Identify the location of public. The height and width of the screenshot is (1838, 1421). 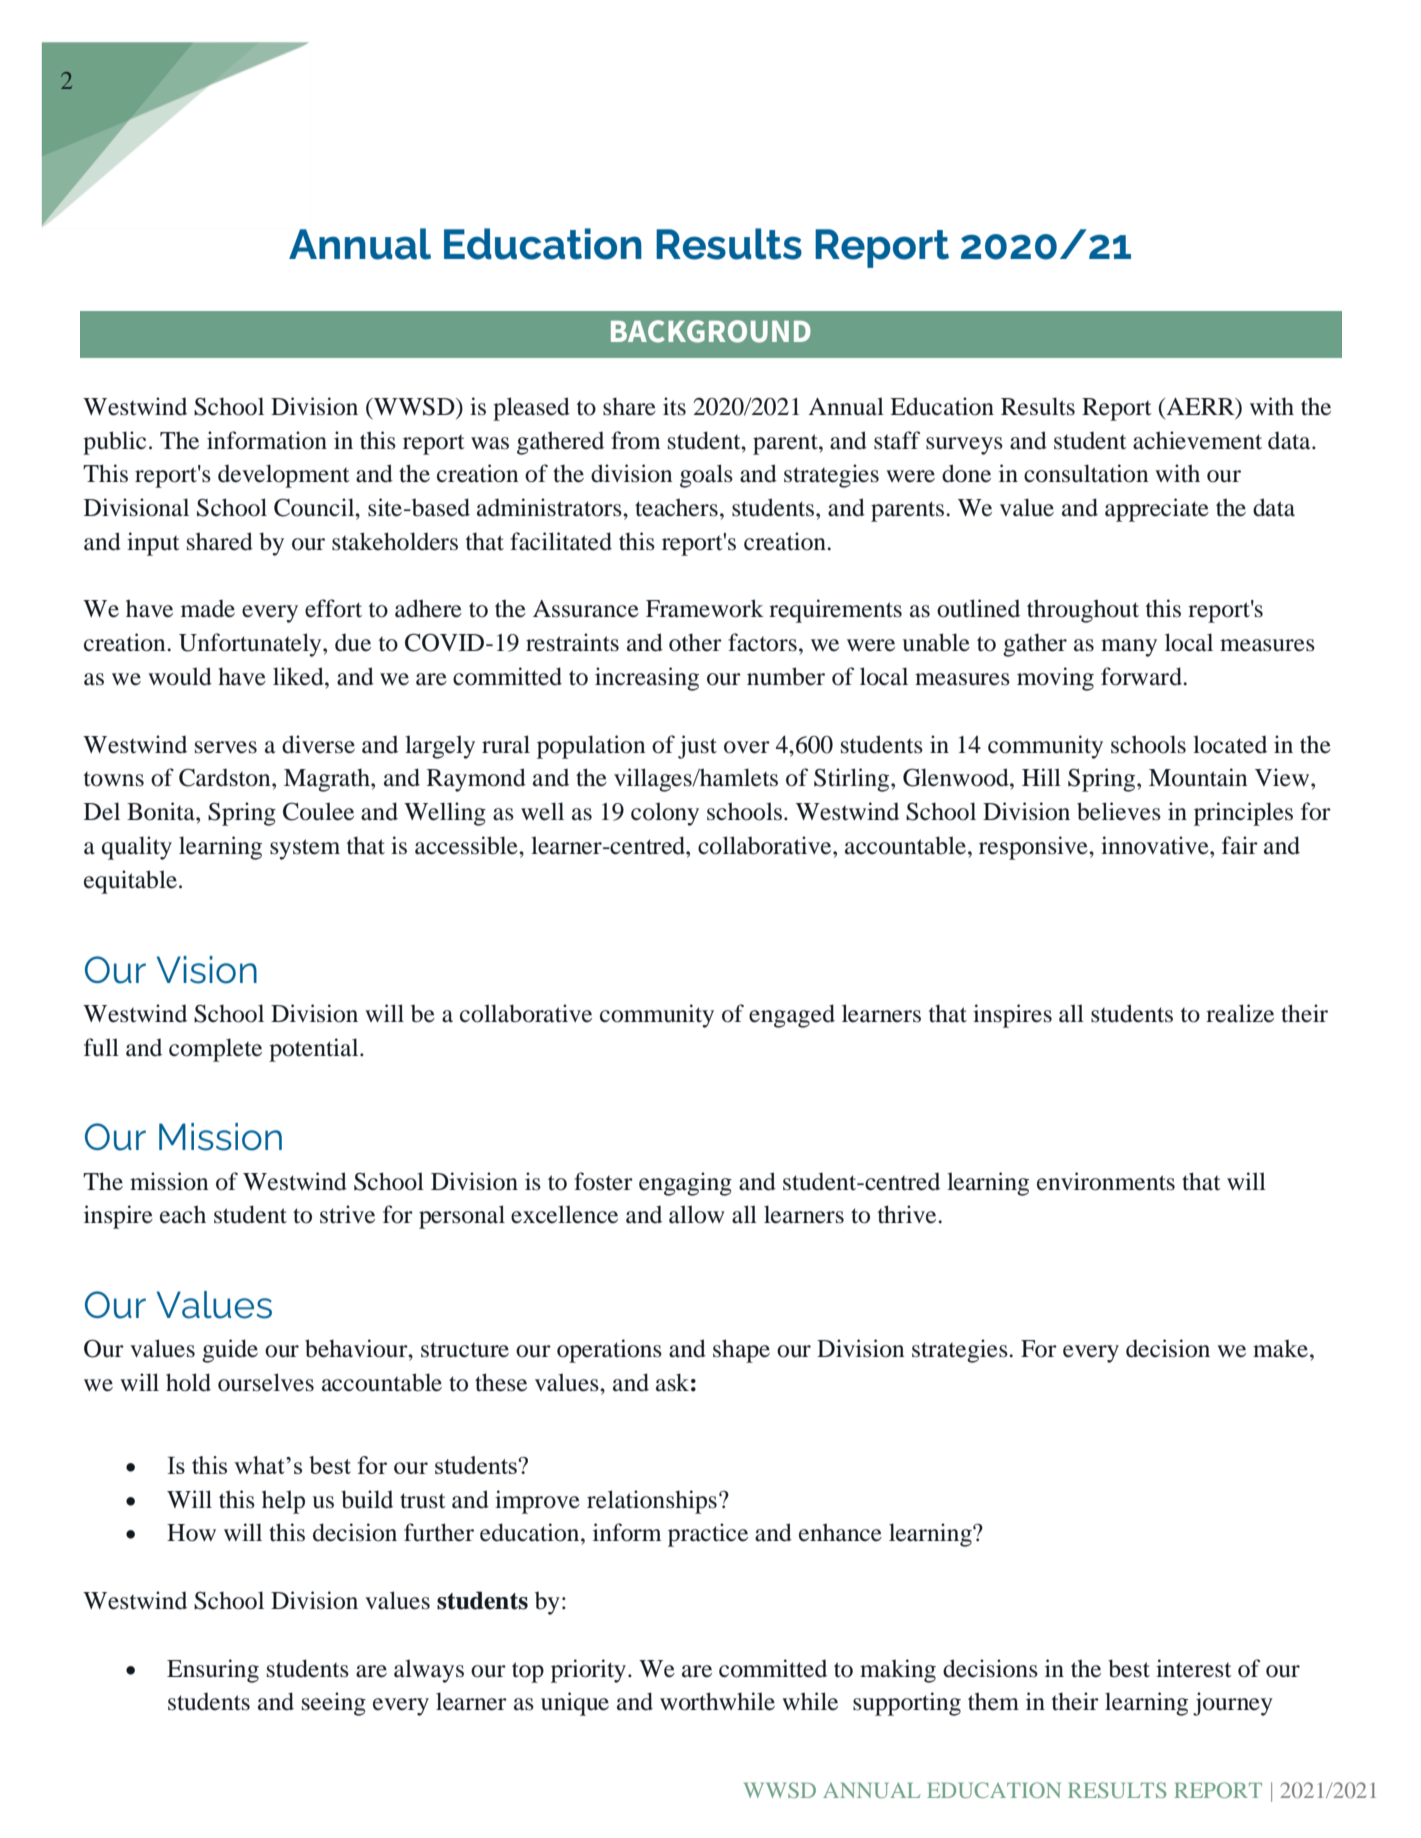
(114, 443).
